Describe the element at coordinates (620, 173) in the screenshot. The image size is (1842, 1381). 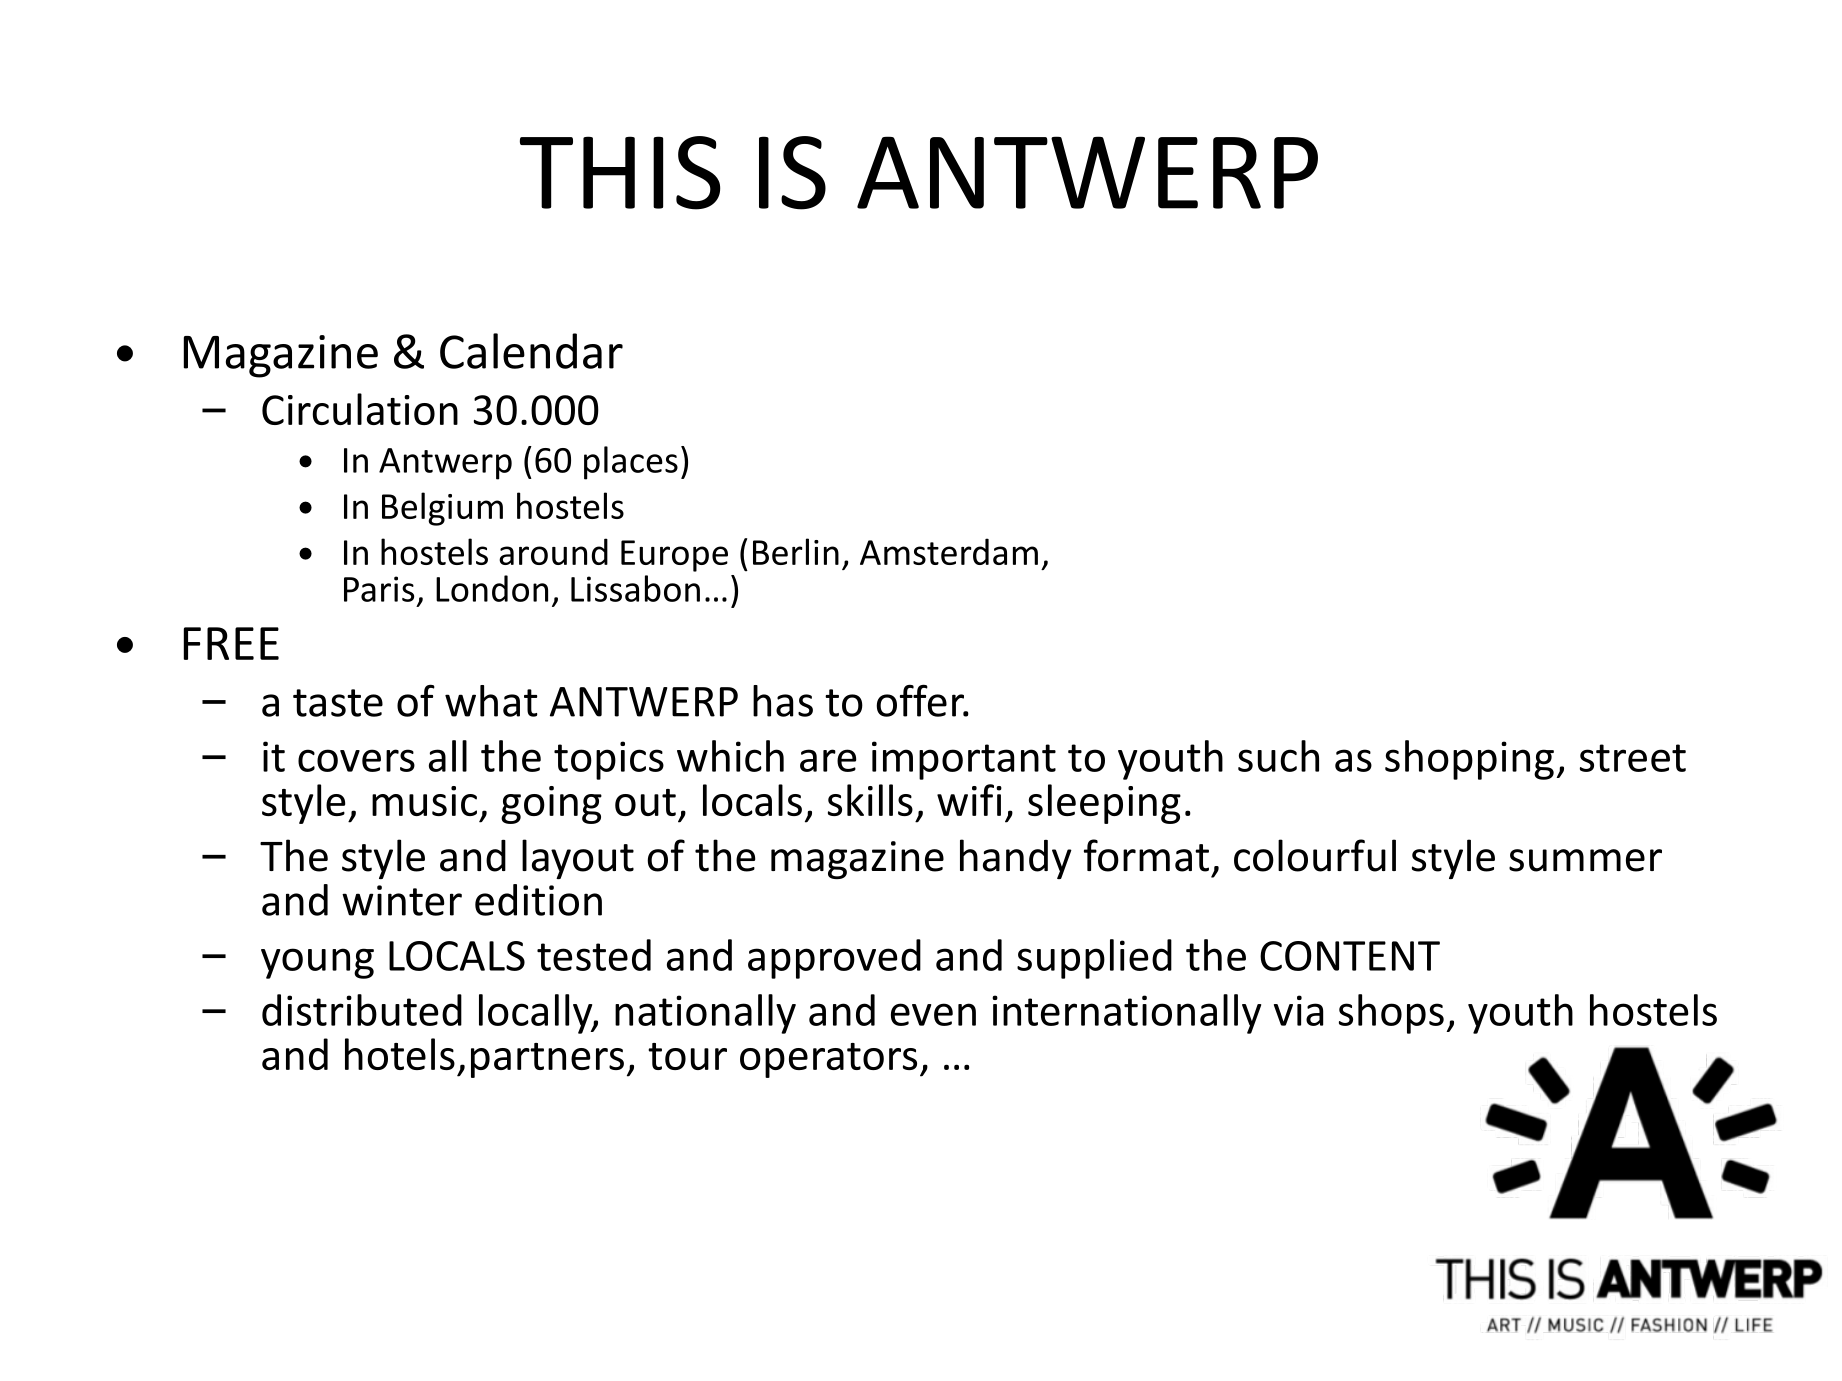
I see `THIS` at that location.
